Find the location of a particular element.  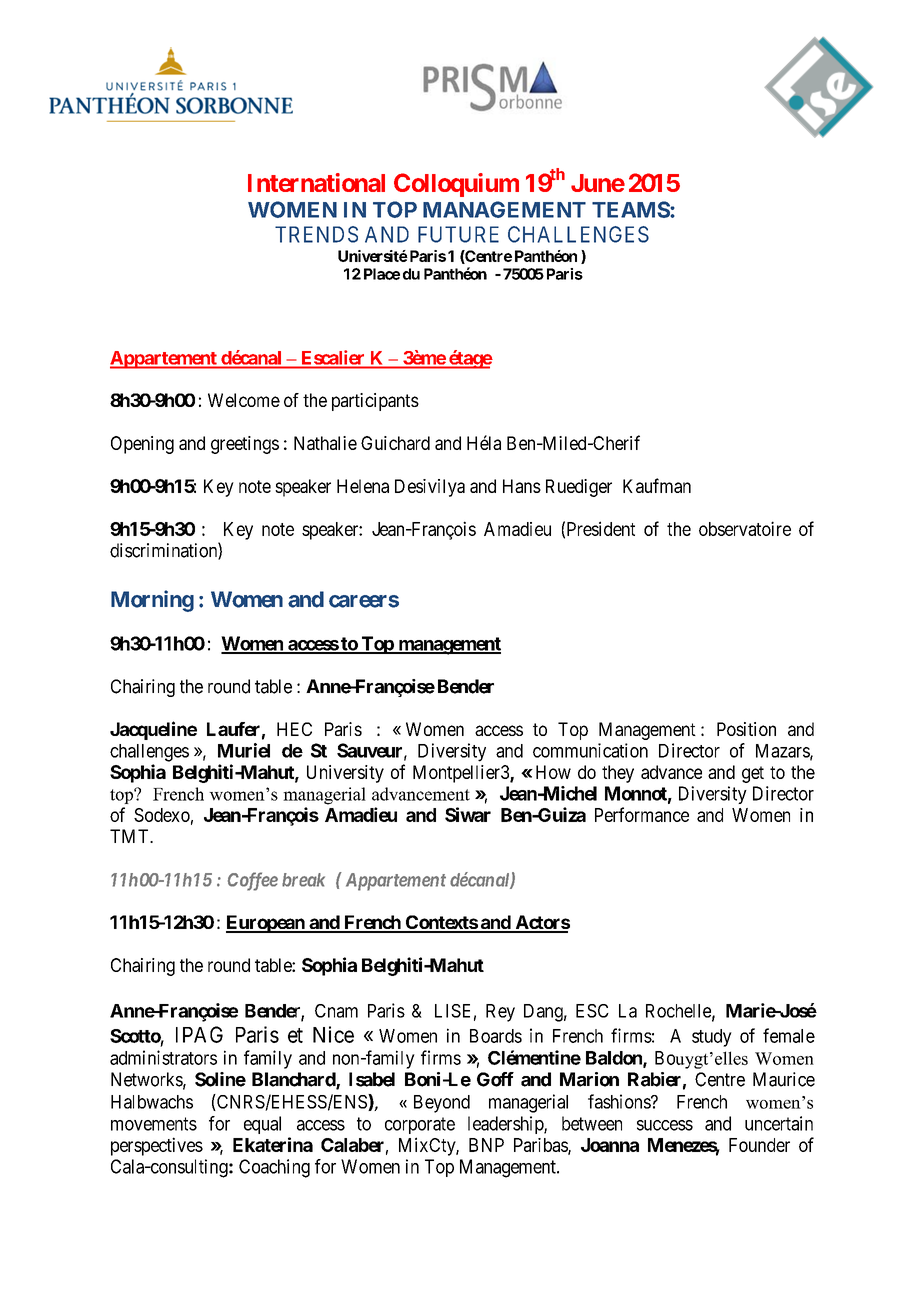

Colloquium is located at coordinates (456, 185).
